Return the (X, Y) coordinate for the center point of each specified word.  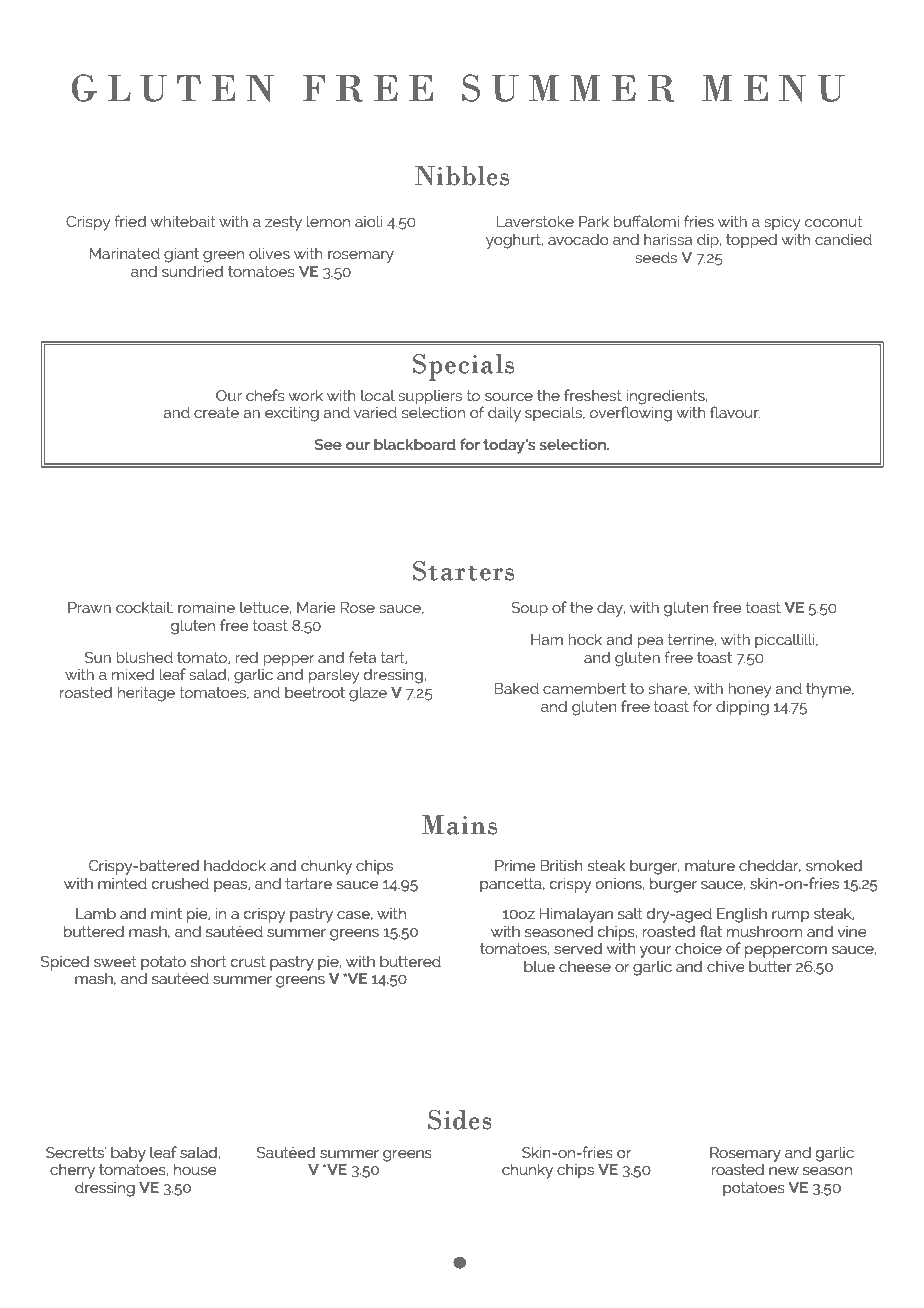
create (216, 412)
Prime (515, 865)
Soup (529, 609)
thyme (829, 690)
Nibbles (462, 176)
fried (130, 221)
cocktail (144, 607)
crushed (180, 883)
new (784, 1171)
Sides (460, 1120)
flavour (735, 412)
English (742, 915)
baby (128, 1154)
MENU (773, 88)
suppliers (430, 397)
